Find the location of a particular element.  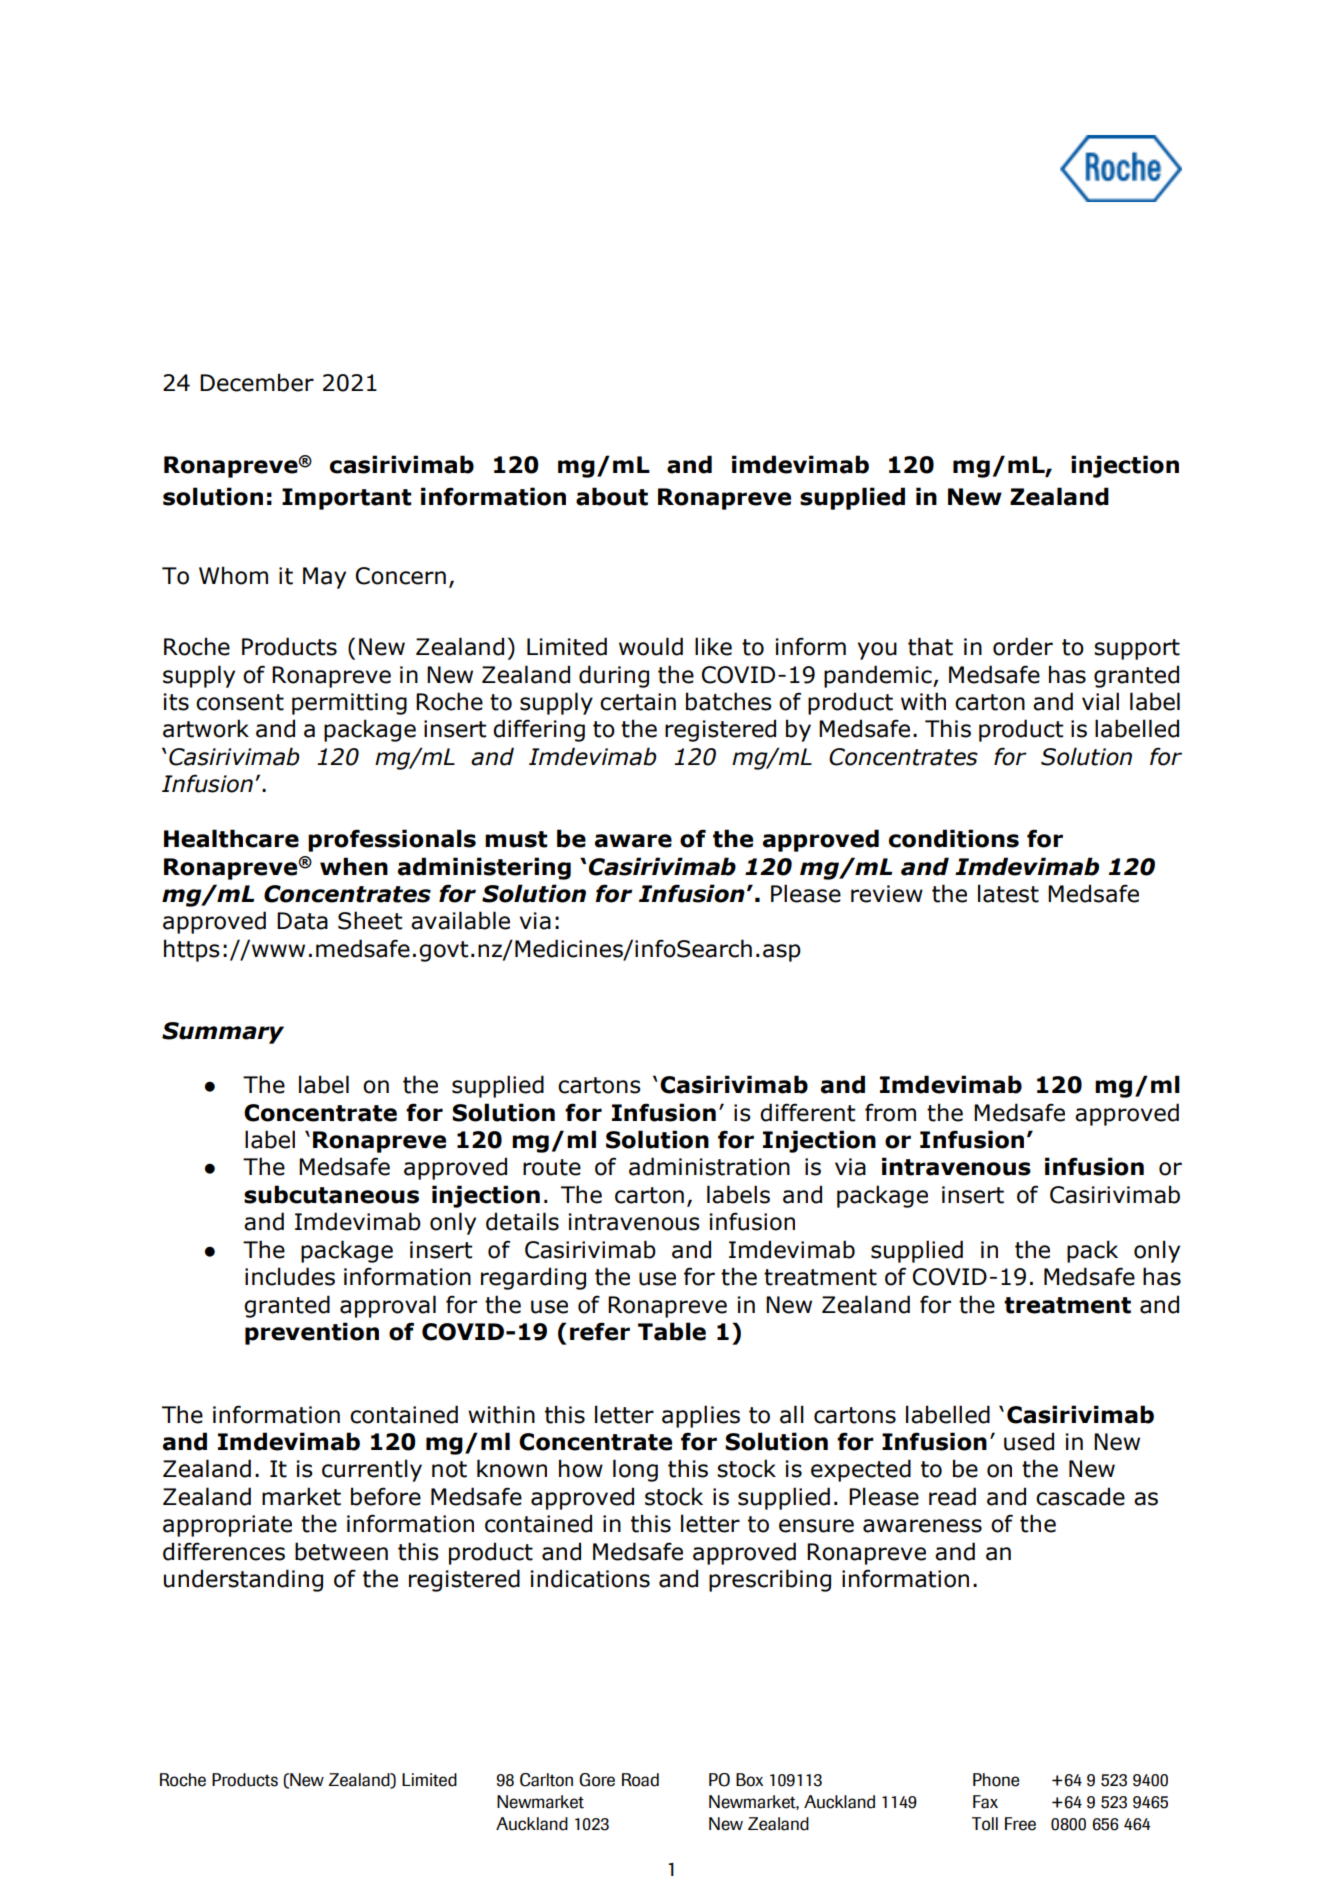

certain is located at coordinates (638, 702).
